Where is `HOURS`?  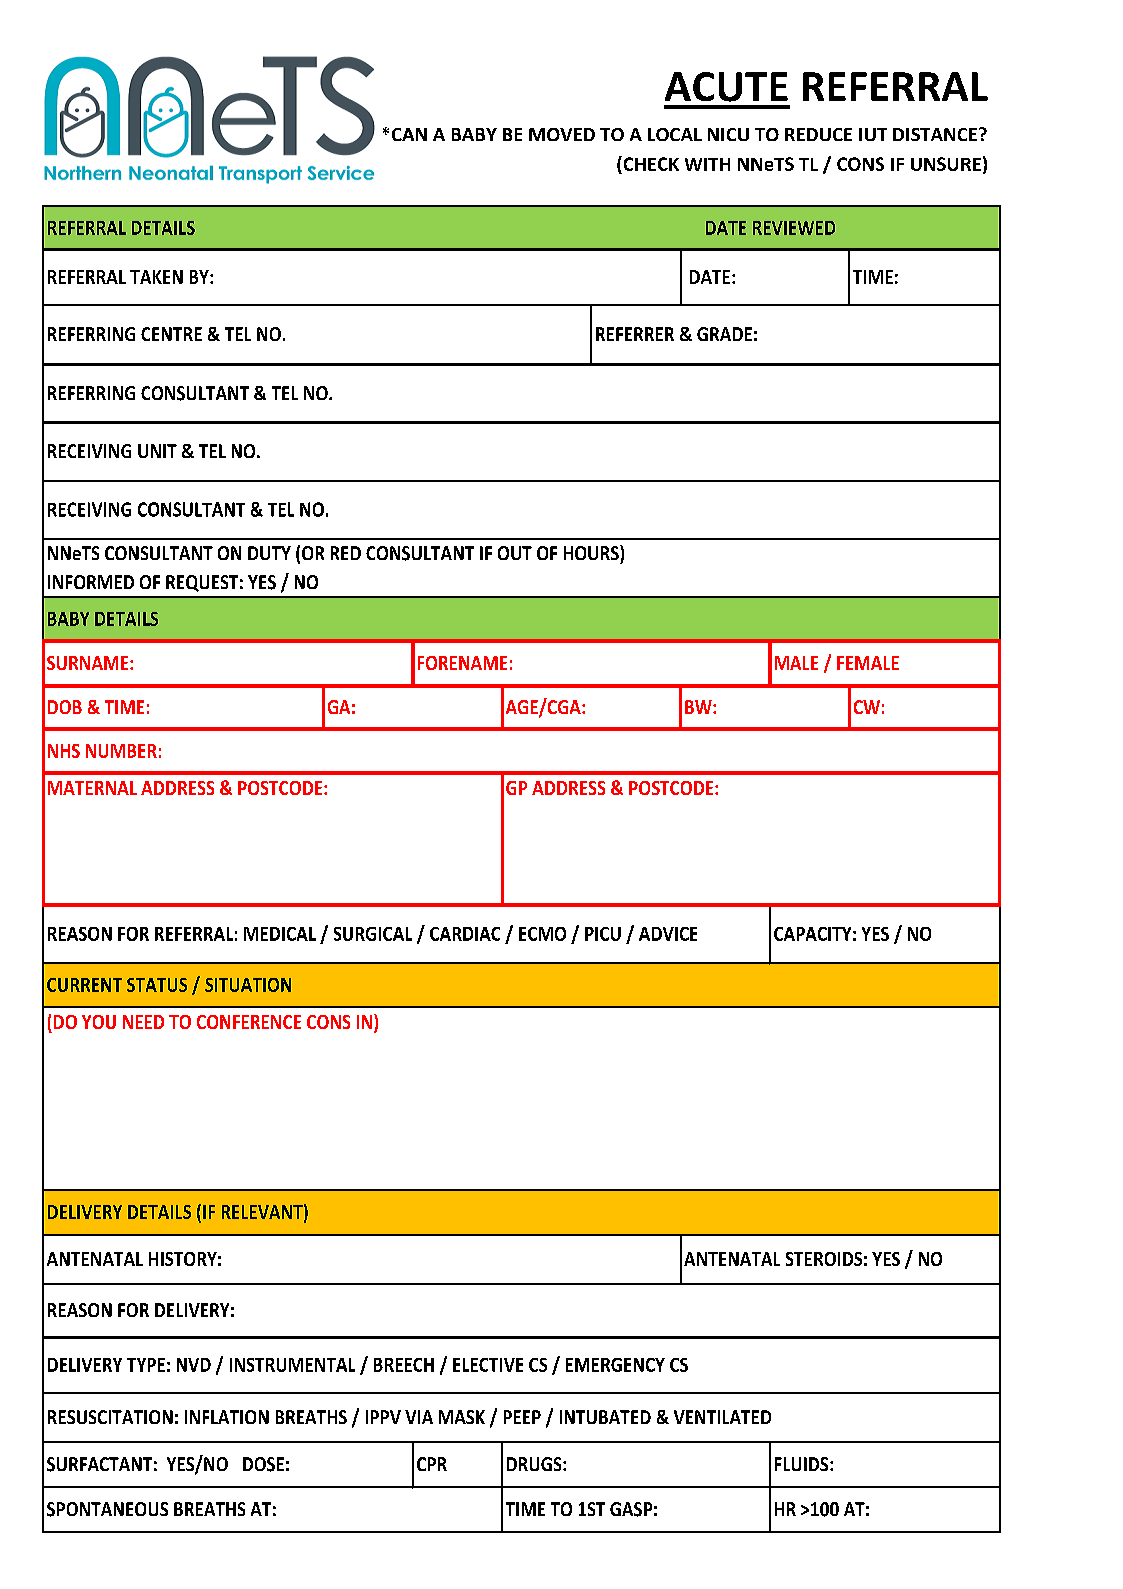
HOURS is located at coordinates (592, 552).
